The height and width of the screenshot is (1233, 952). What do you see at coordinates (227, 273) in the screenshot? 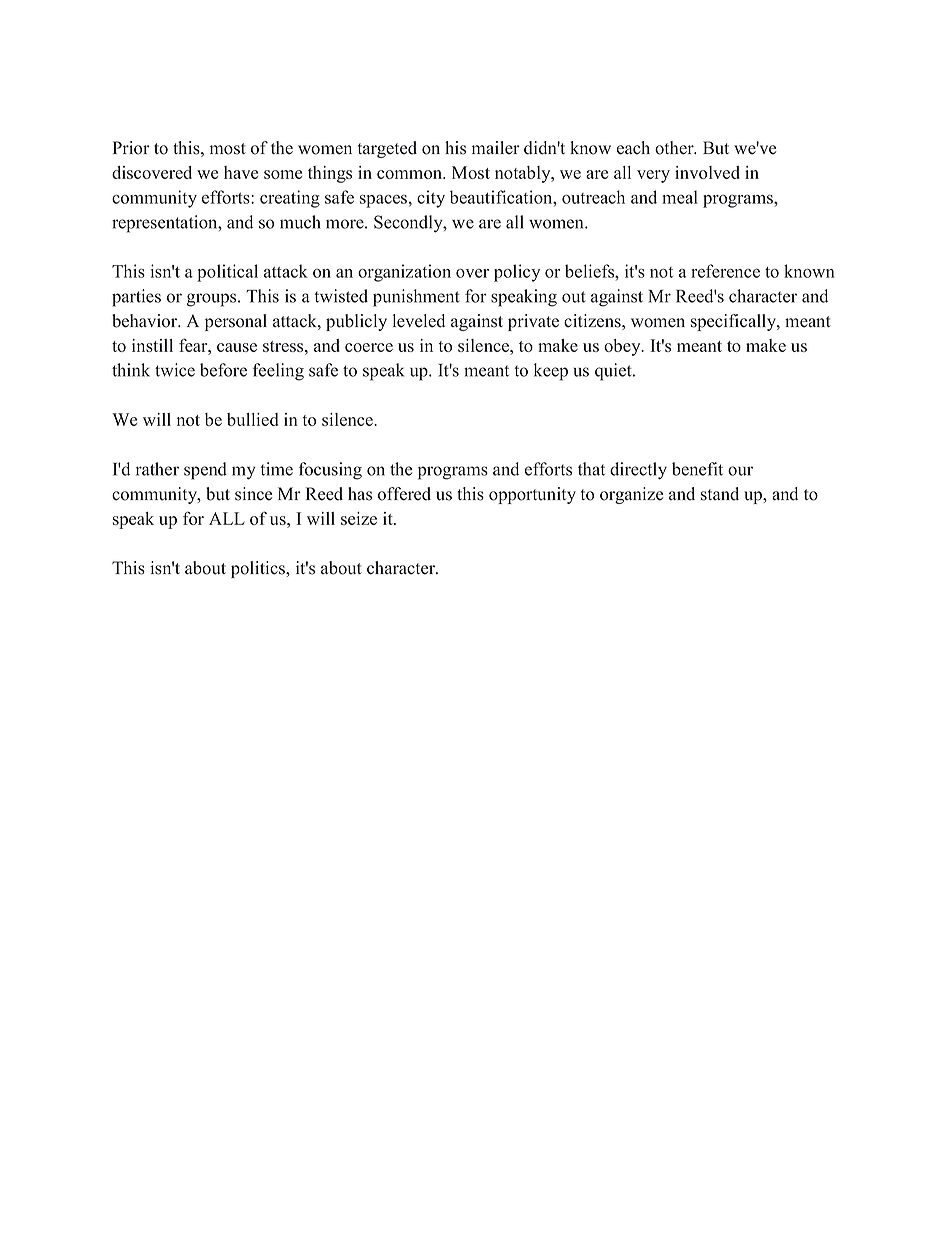
I see `political` at bounding box center [227, 273].
